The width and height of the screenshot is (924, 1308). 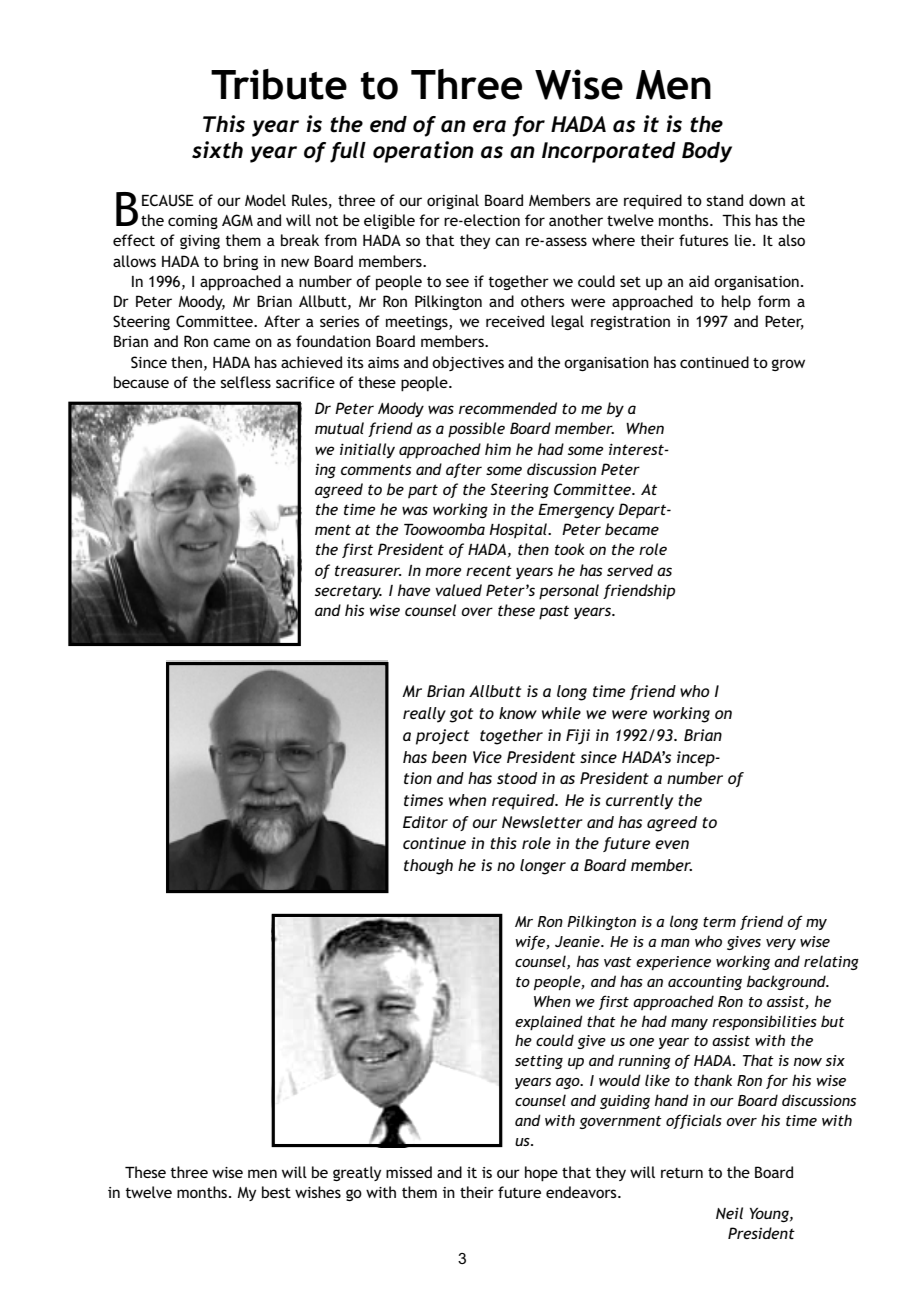 What do you see at coordinates (630, 570) in the screenshot?
I see `served` at bounding box center [630, 570].
